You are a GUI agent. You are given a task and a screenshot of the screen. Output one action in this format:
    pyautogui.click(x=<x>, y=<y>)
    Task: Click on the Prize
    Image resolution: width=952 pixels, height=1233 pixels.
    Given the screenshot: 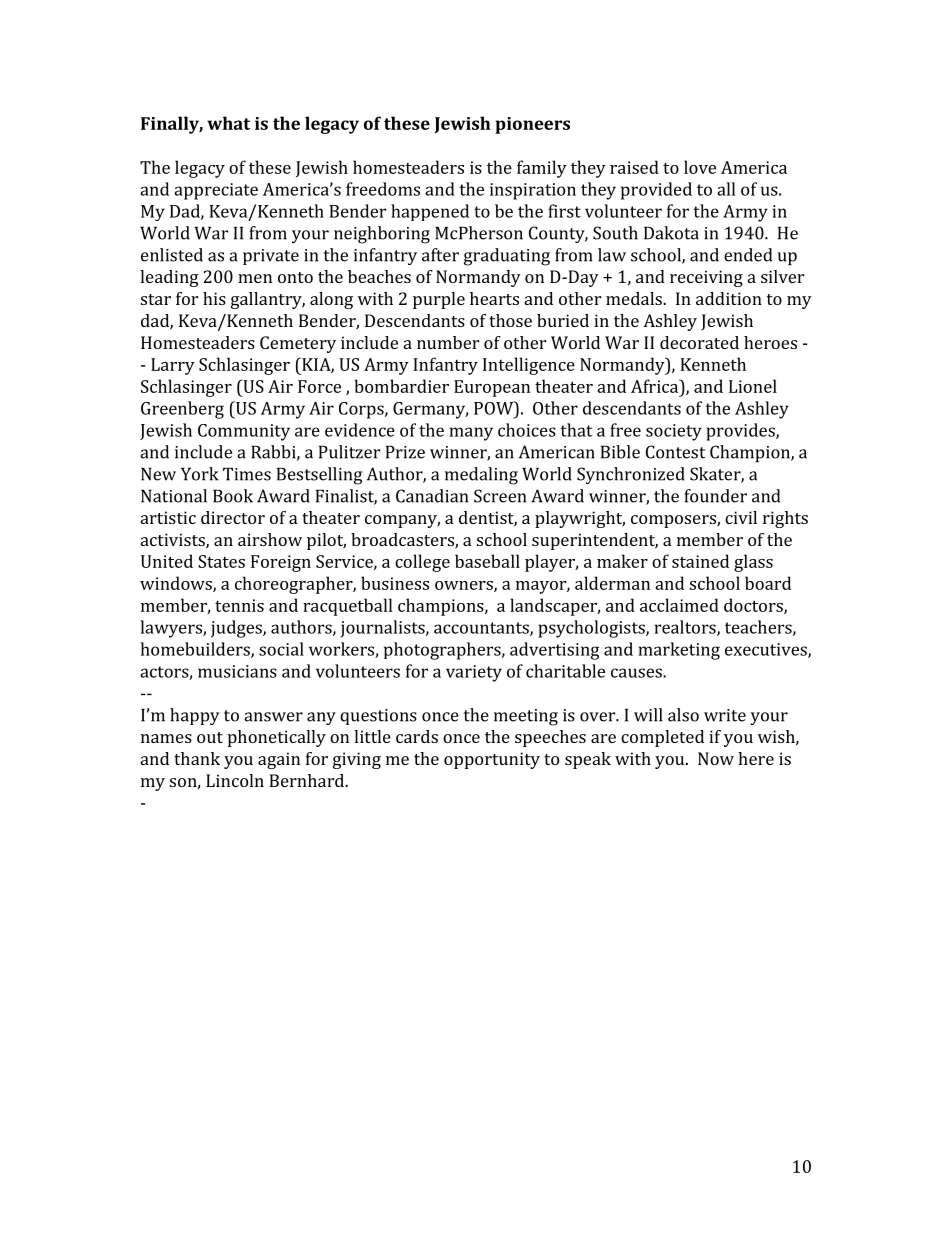 What is the action you would take?
    pyautogui.click(x=405, y=452)
